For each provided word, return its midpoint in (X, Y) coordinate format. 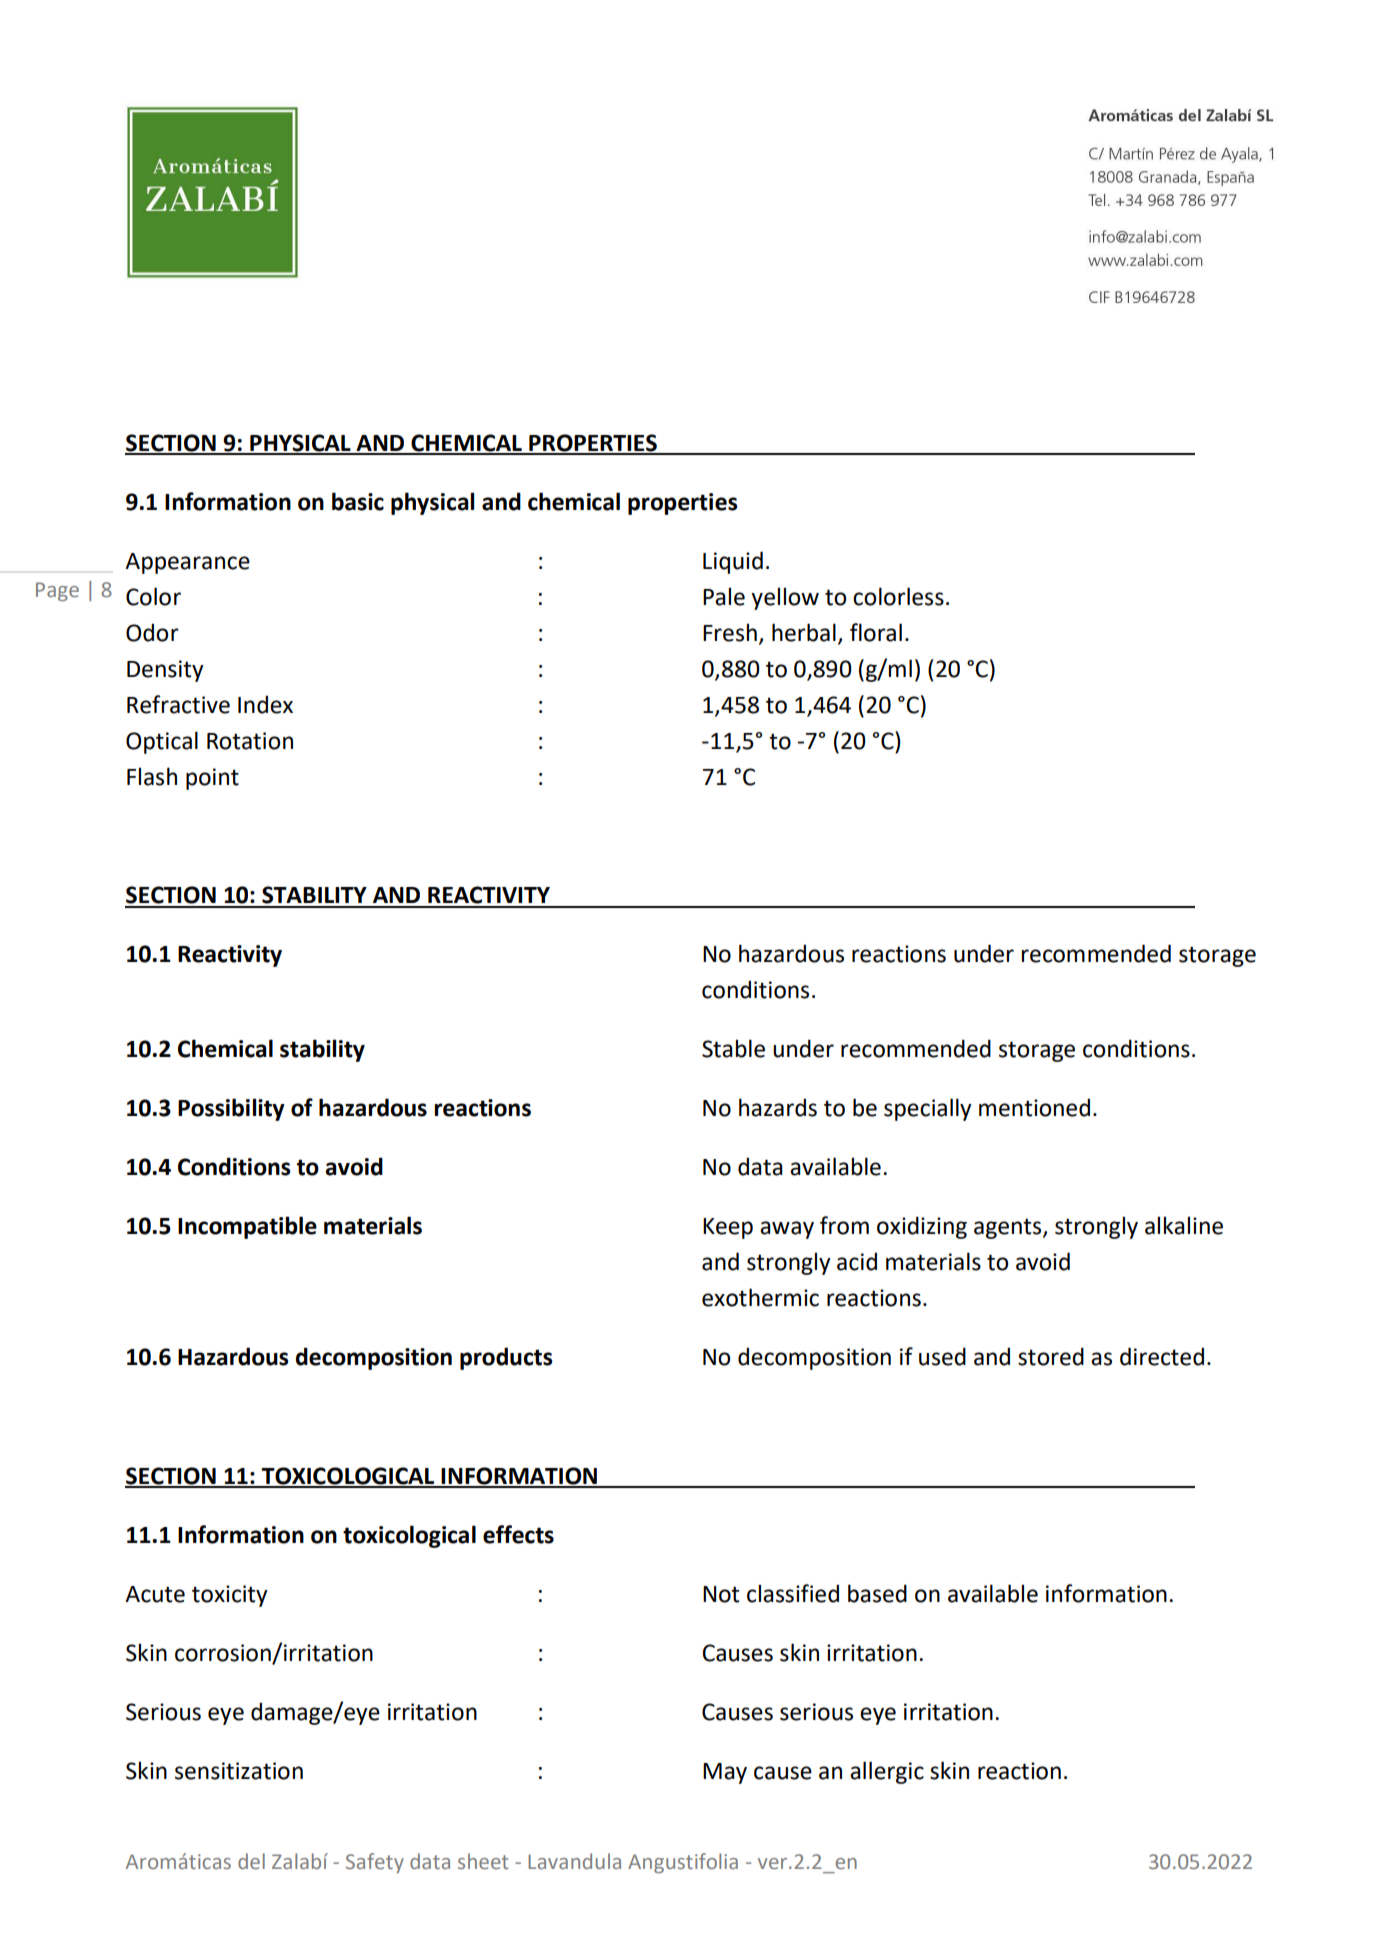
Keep (728, 1228)
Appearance (187, 563)
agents (1009, 1228)
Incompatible (247, 1227)
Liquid (733, 562)
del (251, 1861)
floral (876, 632)
